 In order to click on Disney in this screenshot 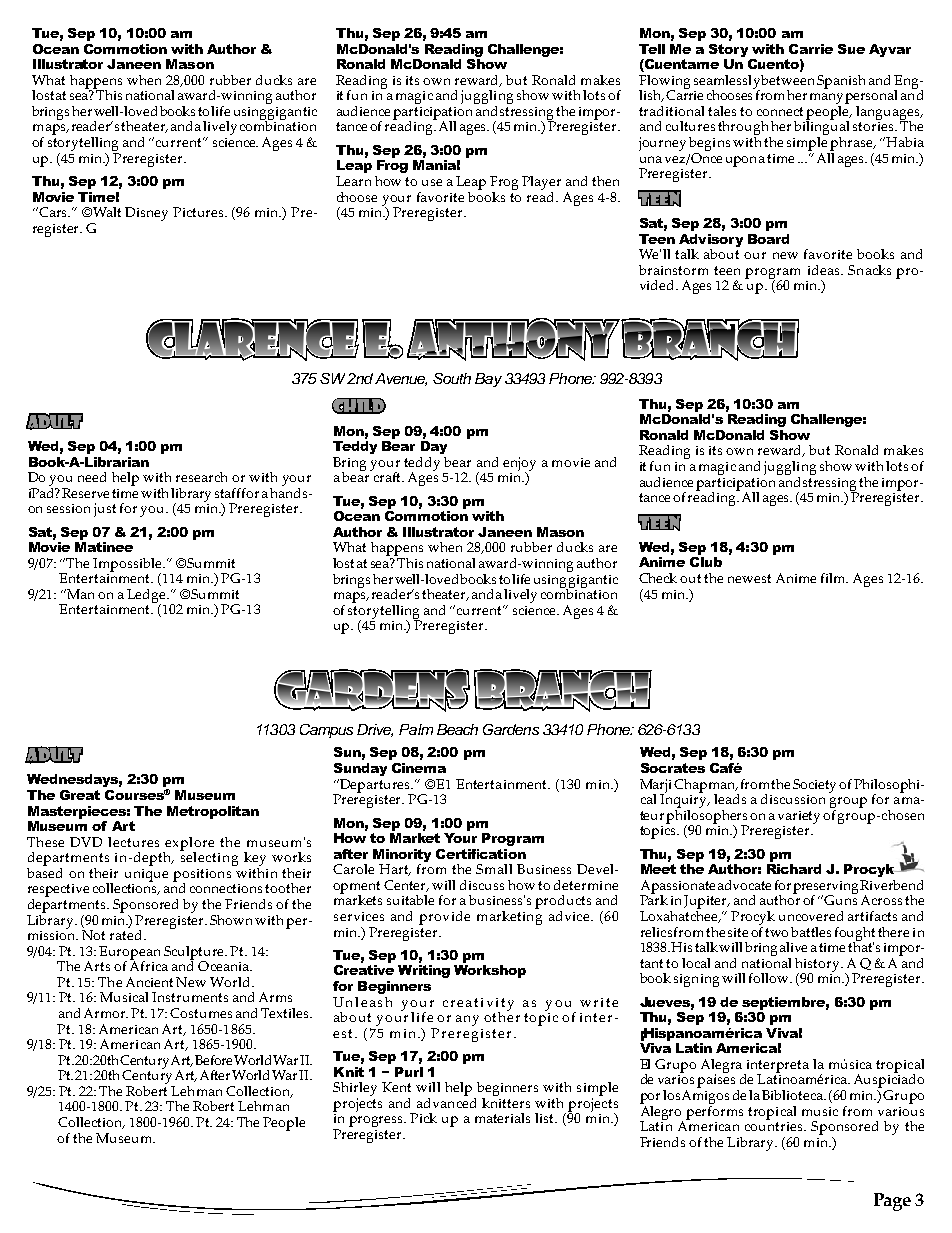, I will do `click(146, 214)`.
